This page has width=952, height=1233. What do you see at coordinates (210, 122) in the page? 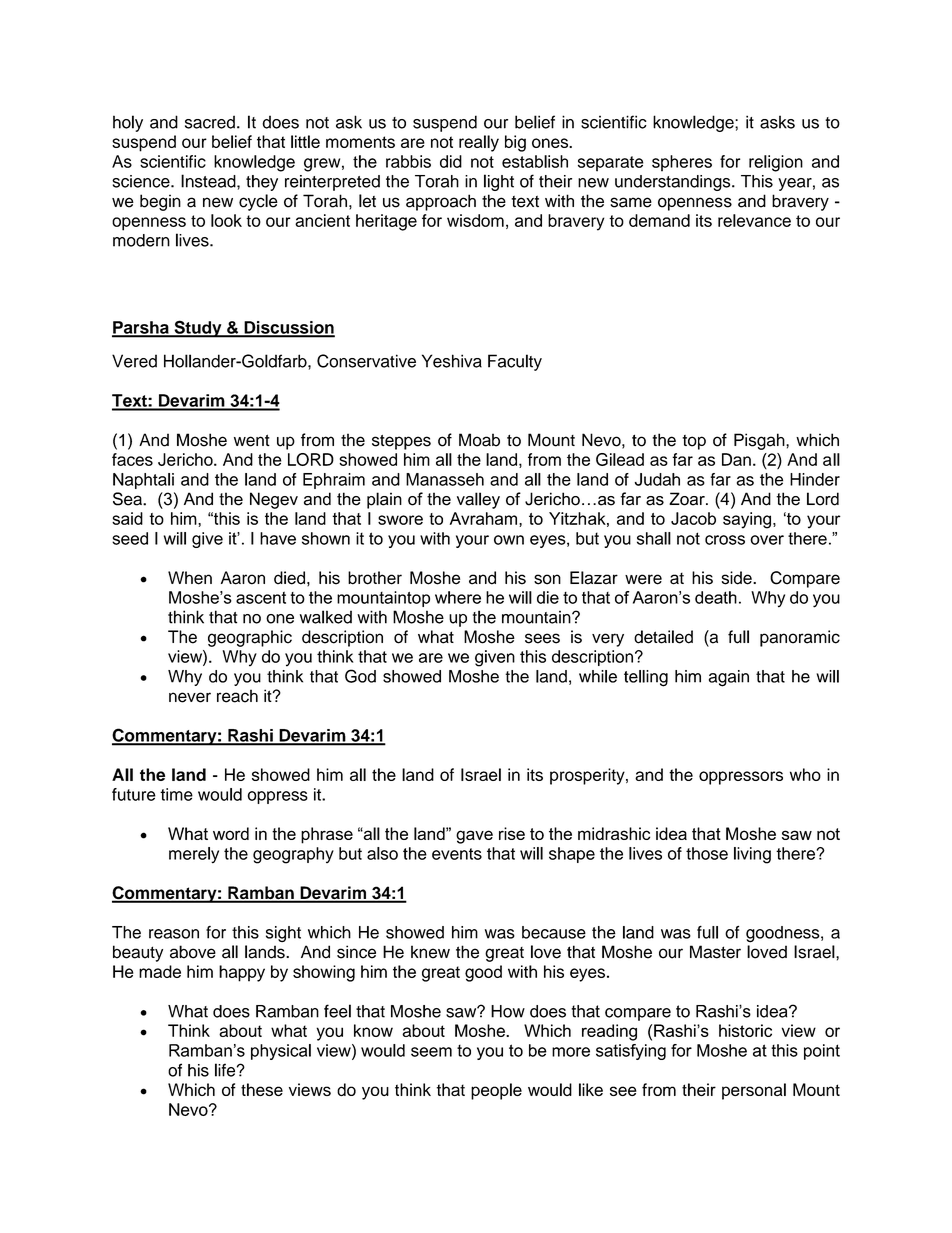
I see `sacred` at bounding box center [210, 122].
